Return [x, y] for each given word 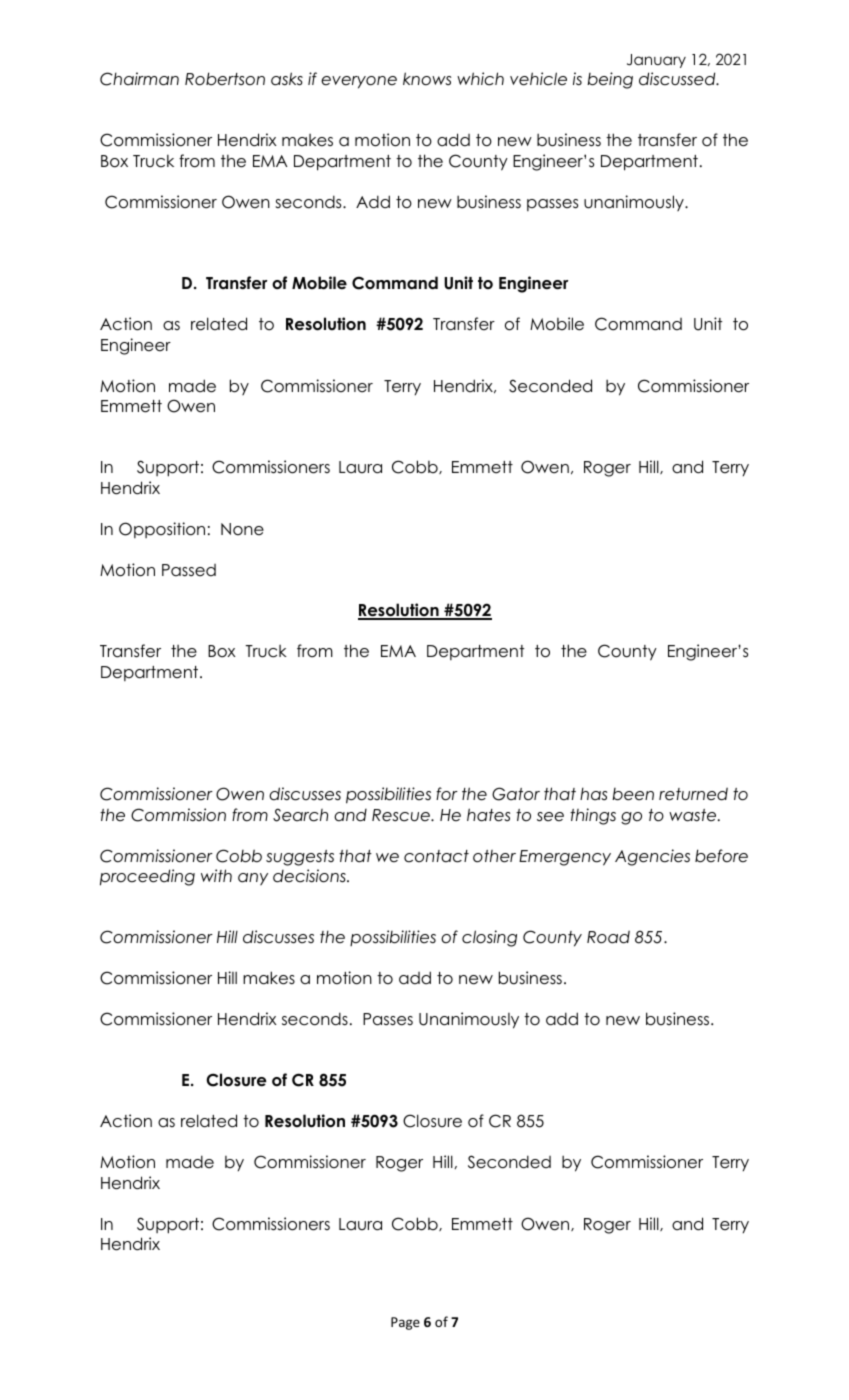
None [242, 529]
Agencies [652, 857]
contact [436, 856]
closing [489, 938]
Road [608, 937]
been [633, 794]
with [216, 875]
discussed [678, 79]
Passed [189, 570]
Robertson [225, 79]
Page [405, 1323]
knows [427, 79]
